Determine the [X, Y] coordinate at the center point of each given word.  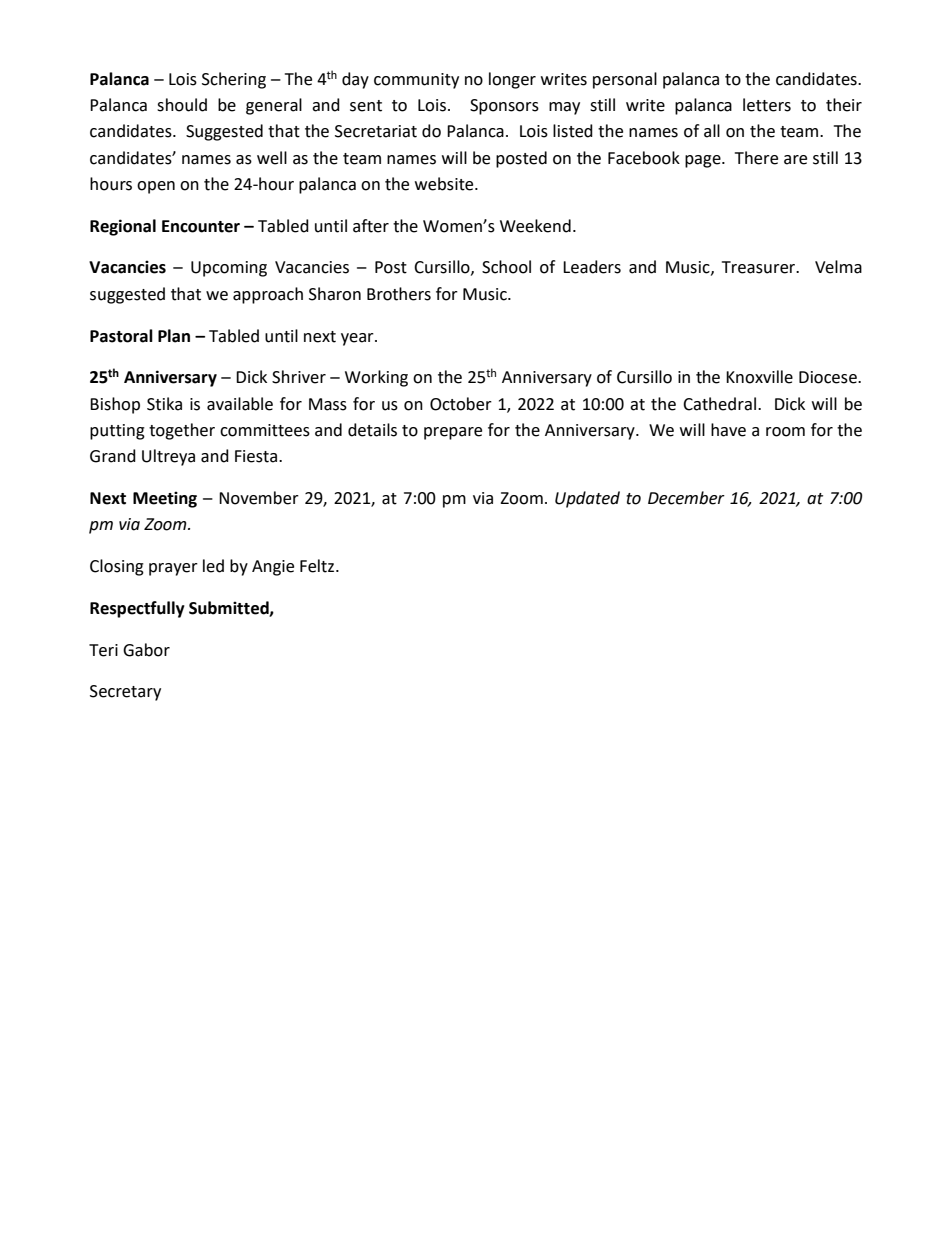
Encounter [201, 226]
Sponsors [504, 107]
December [686, 498]
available [240, 404]
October [461, 404]
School [506, 267]
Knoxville [759, 377]
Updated [587, 499]
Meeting [165, 499]
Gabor [146, 650]
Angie [273, 568]
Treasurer [759, 267]
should [182, 105]
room [785, 432]
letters [767, 105]
